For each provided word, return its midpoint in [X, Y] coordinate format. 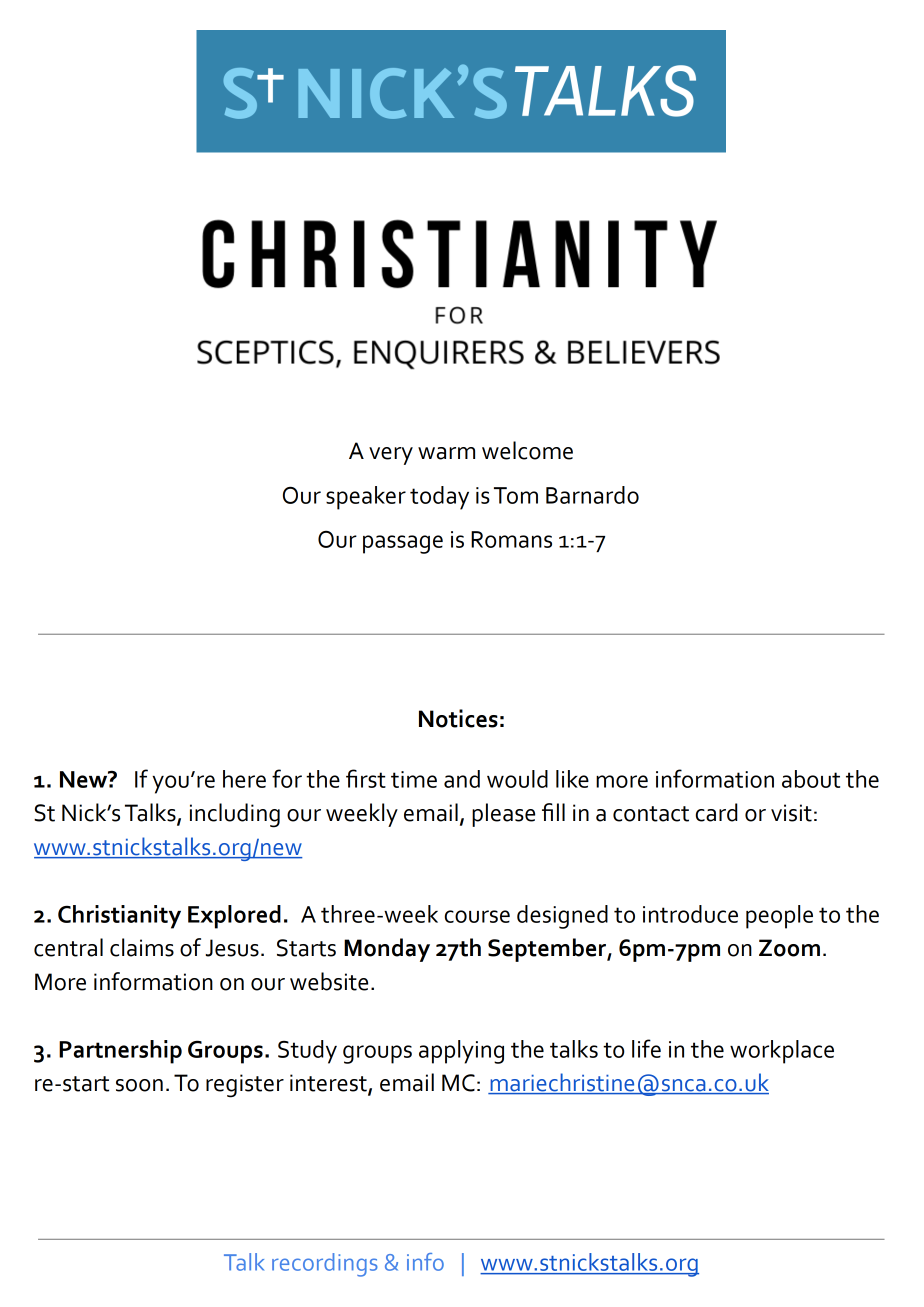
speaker [366, 498]
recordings [325, 1265]
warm [446, 453]
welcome [527, 450]
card [717, 812]
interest [329, 1084]
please [503, 815]
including [235, 815]
